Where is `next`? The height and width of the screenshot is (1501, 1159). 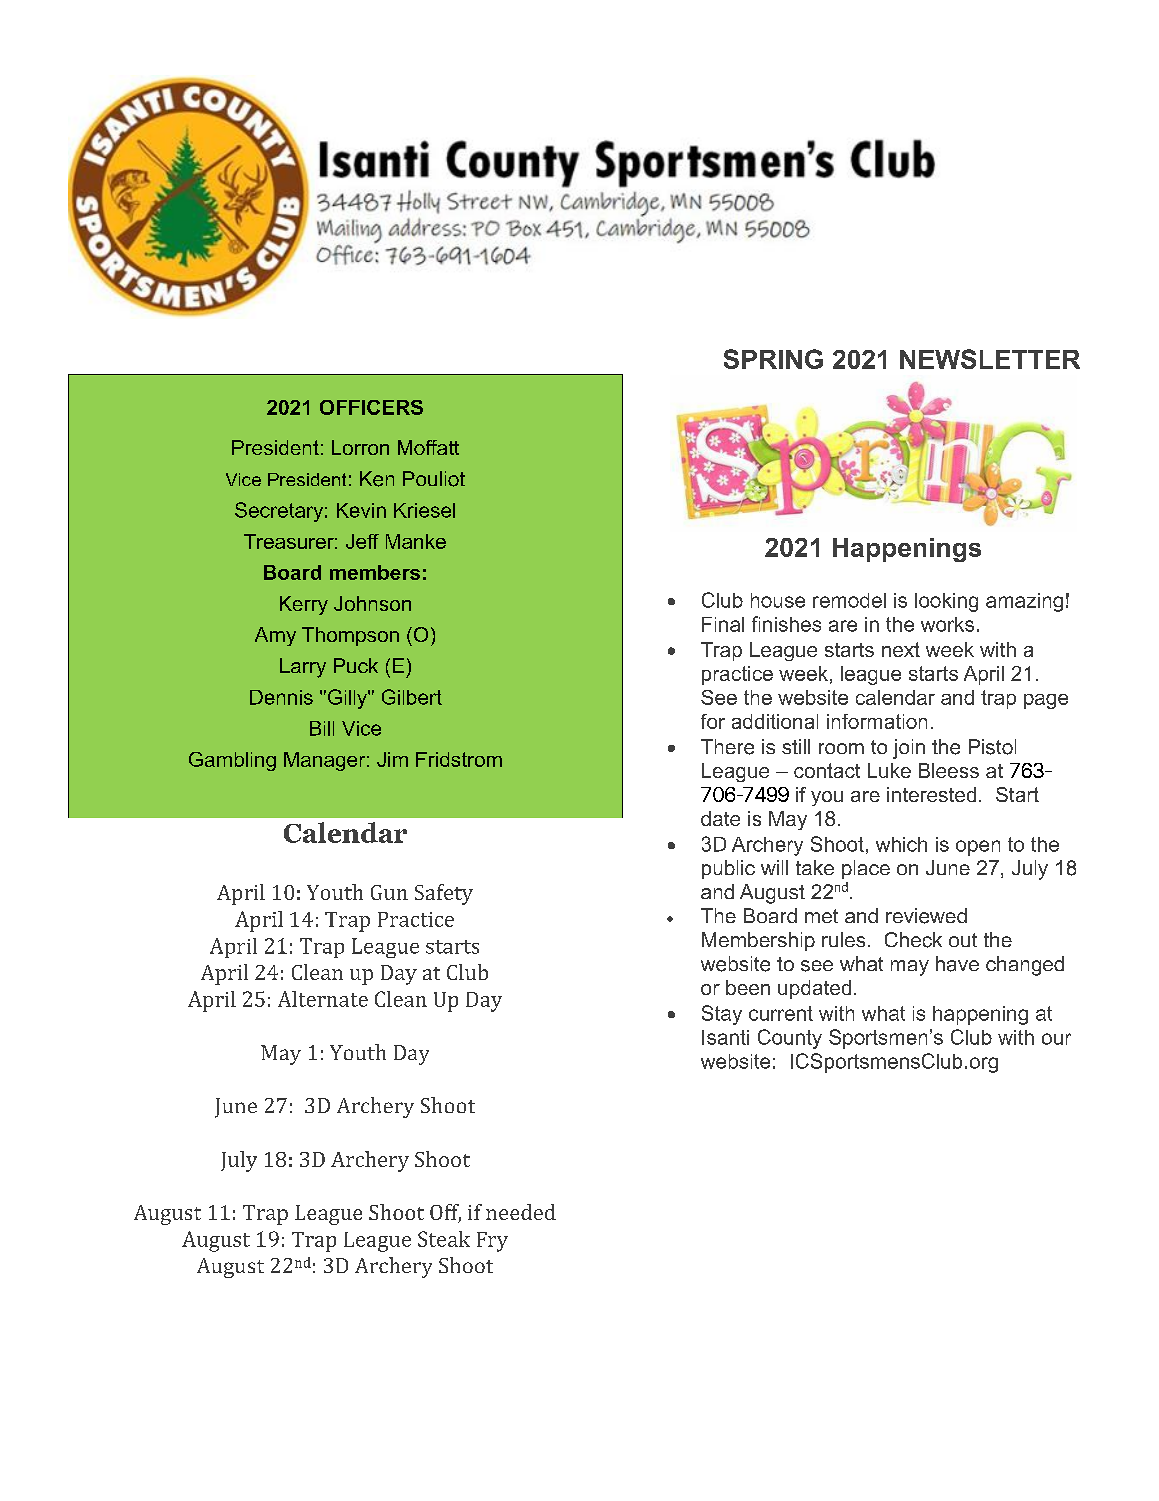 next is located at coordinates (901, 649).
